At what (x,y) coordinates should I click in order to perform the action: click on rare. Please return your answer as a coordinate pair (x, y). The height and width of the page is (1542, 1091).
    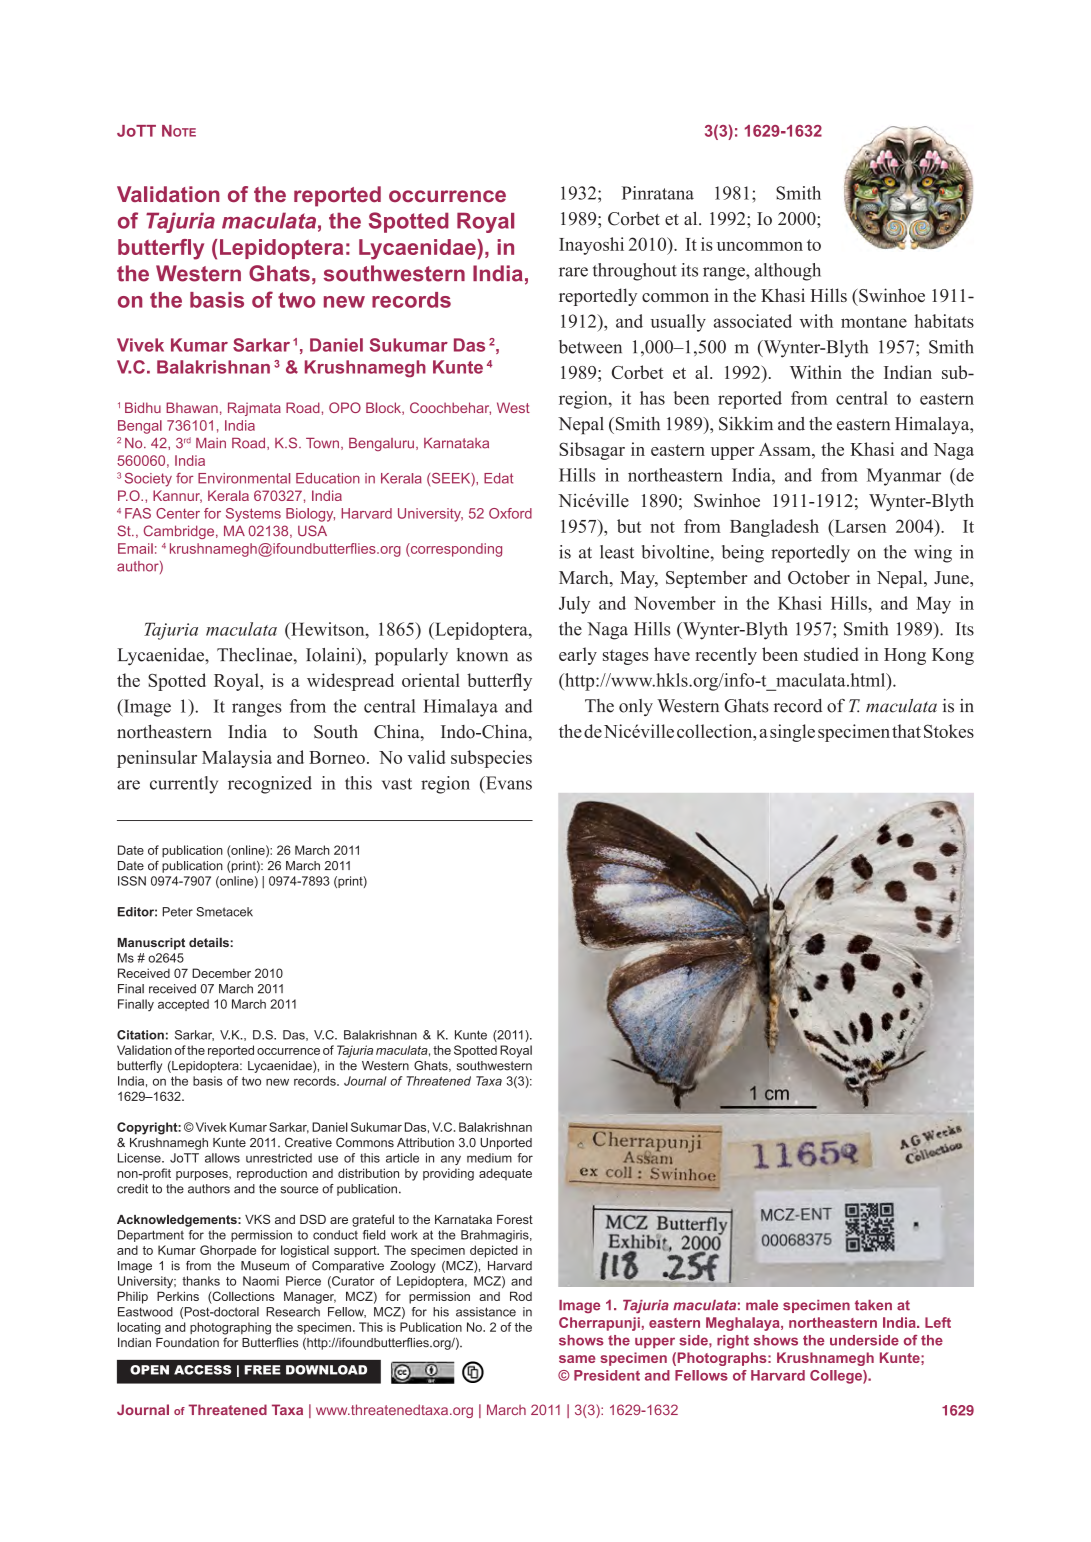
    Looking at the image, I should click on (573, 272).
